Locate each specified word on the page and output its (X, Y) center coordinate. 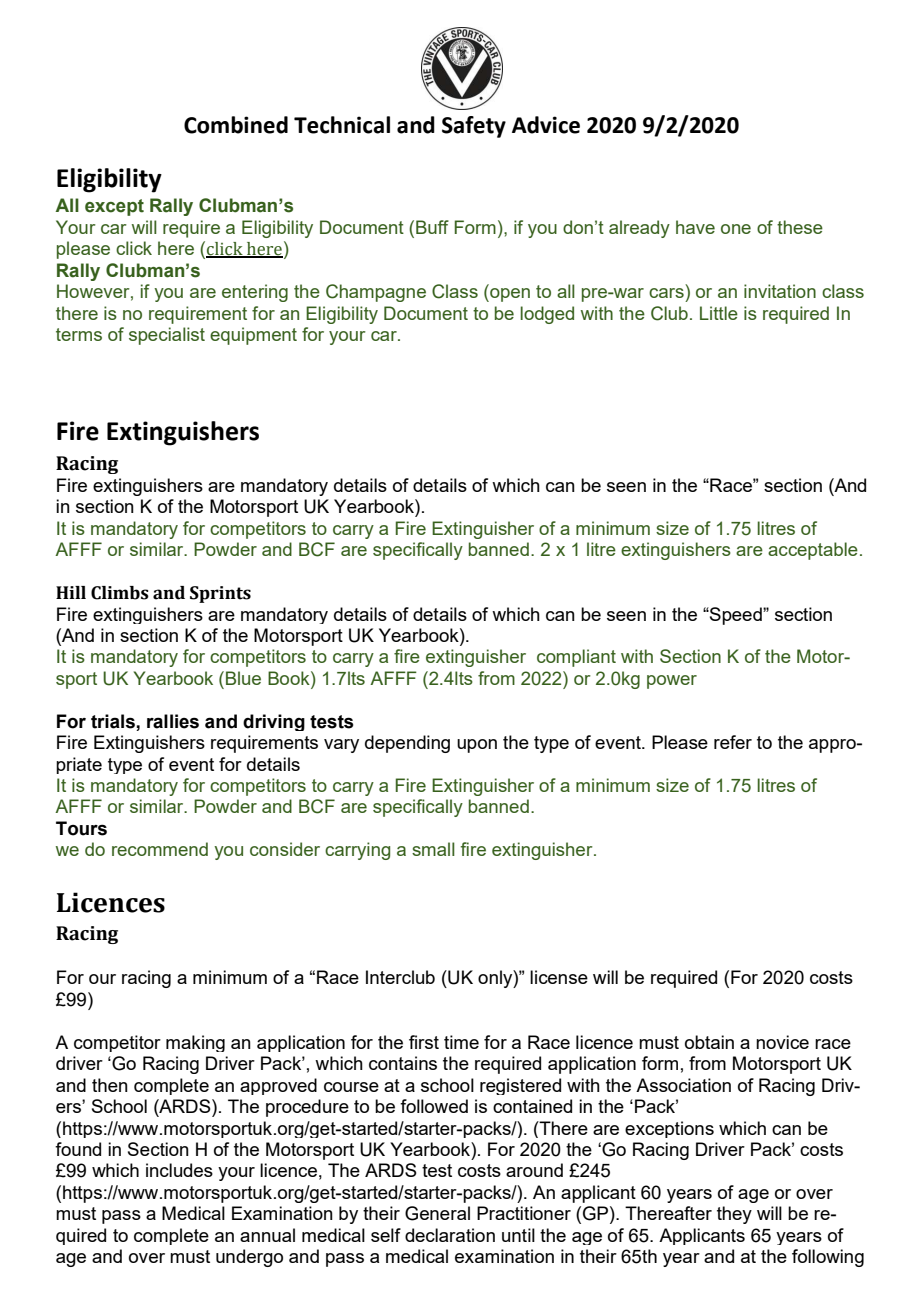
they (734, 1215)
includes (179, 1170)
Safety (474, 127)
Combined (236, 125)
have (695, 227)
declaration (450, 1235)
